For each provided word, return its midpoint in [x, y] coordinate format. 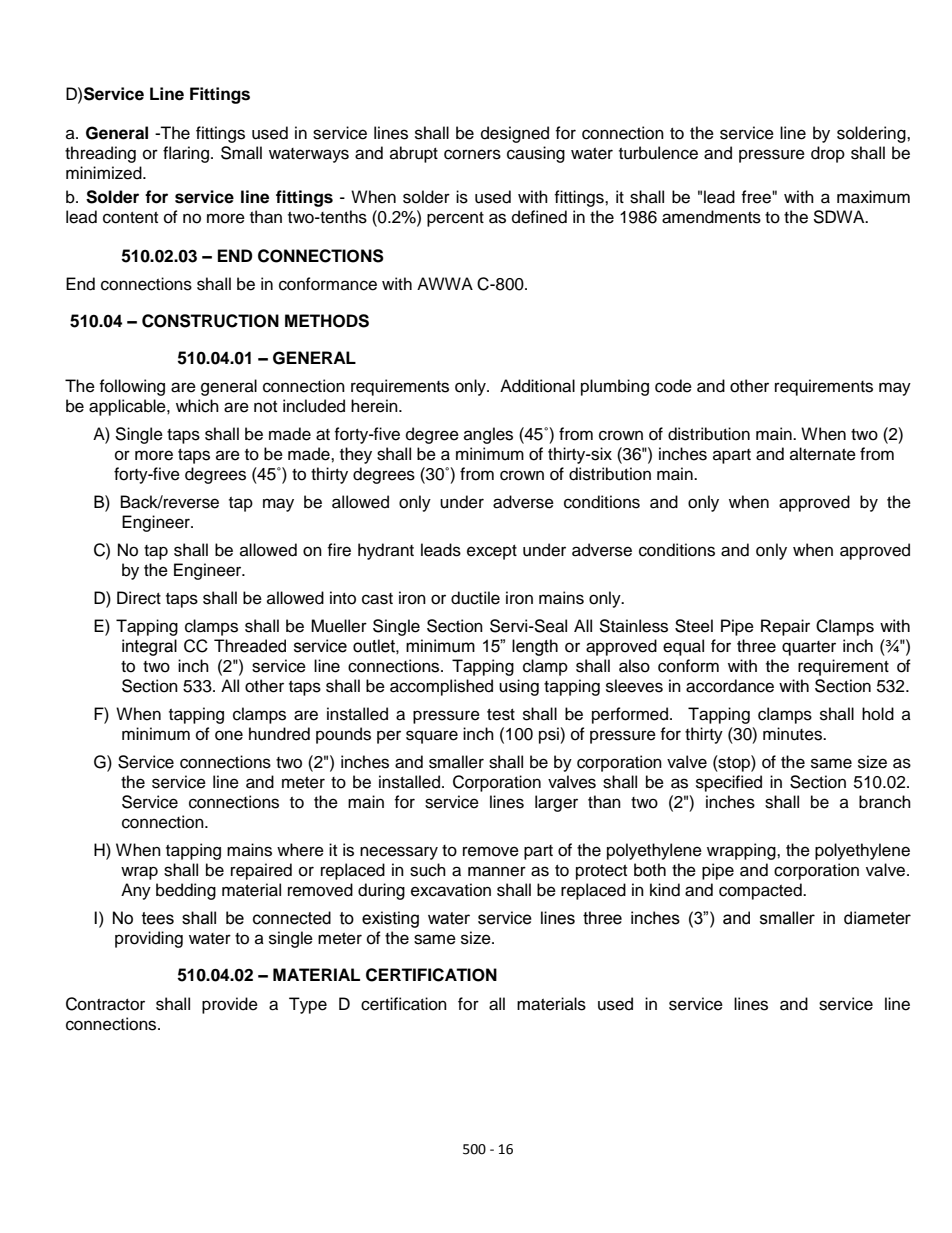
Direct [139, 598]
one [229, 735]
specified [729, 783]
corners [472, 154]
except [492, 552]
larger [556, 803]
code [673, 386]
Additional [537, 386]
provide [230, 1005]
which [197, 406]
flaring [187, 154]
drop [828, 154]
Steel [694, 626]
